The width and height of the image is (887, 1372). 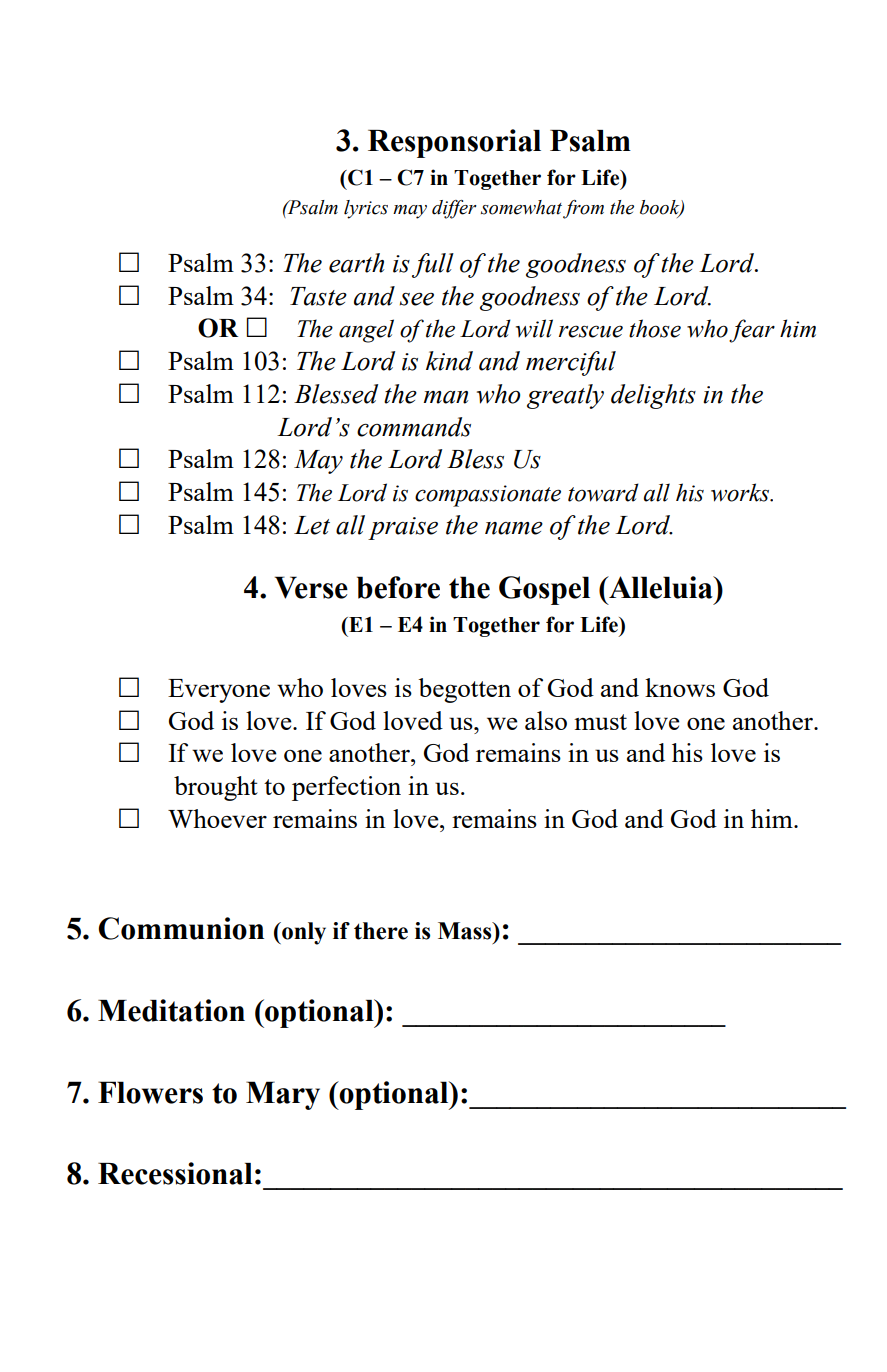 I want to click on differ, so click(x=454, y=209).
